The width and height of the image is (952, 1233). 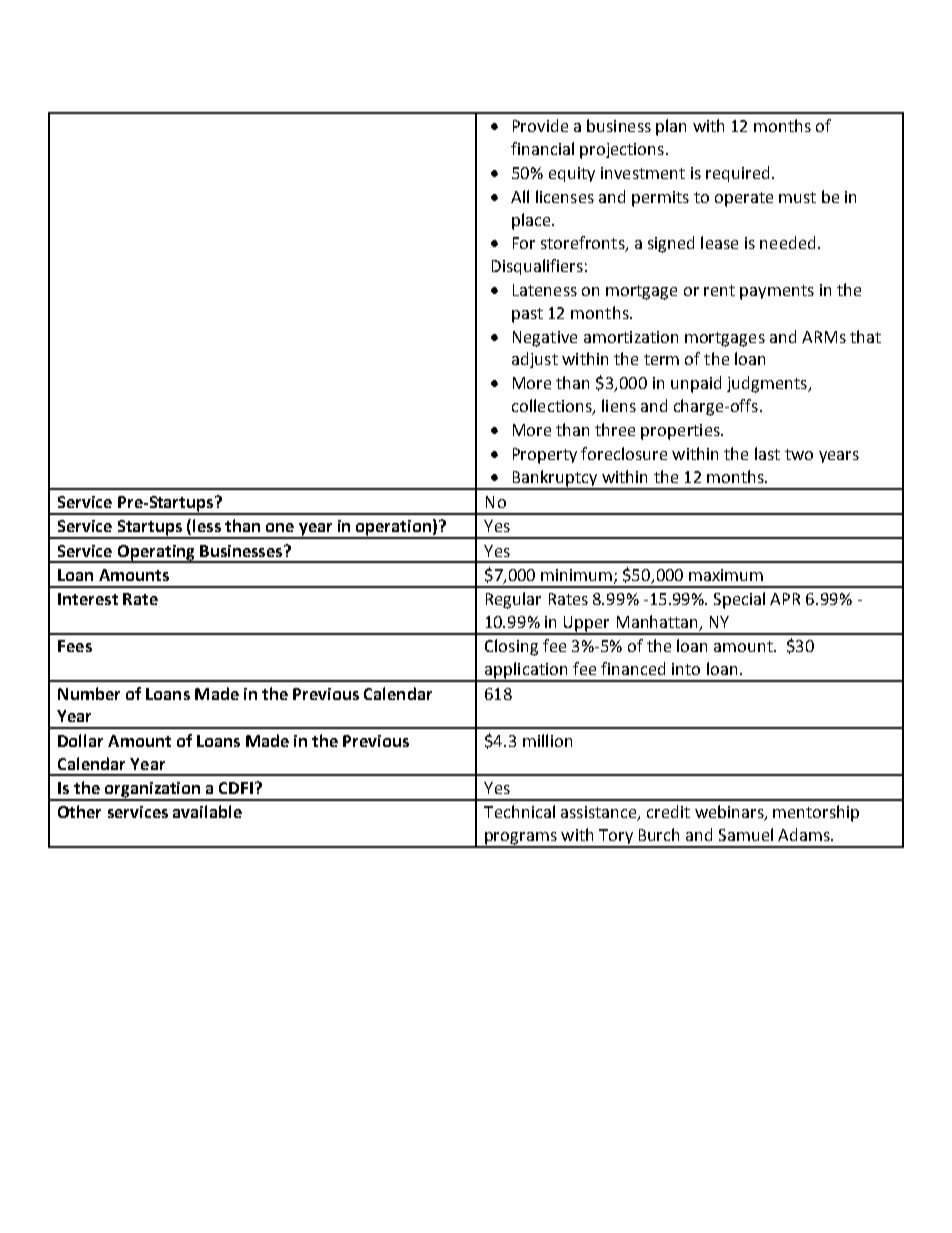 What do you see at coordinates (520, 196) in the image?
I see `All` at bounding box center [520, 196].
